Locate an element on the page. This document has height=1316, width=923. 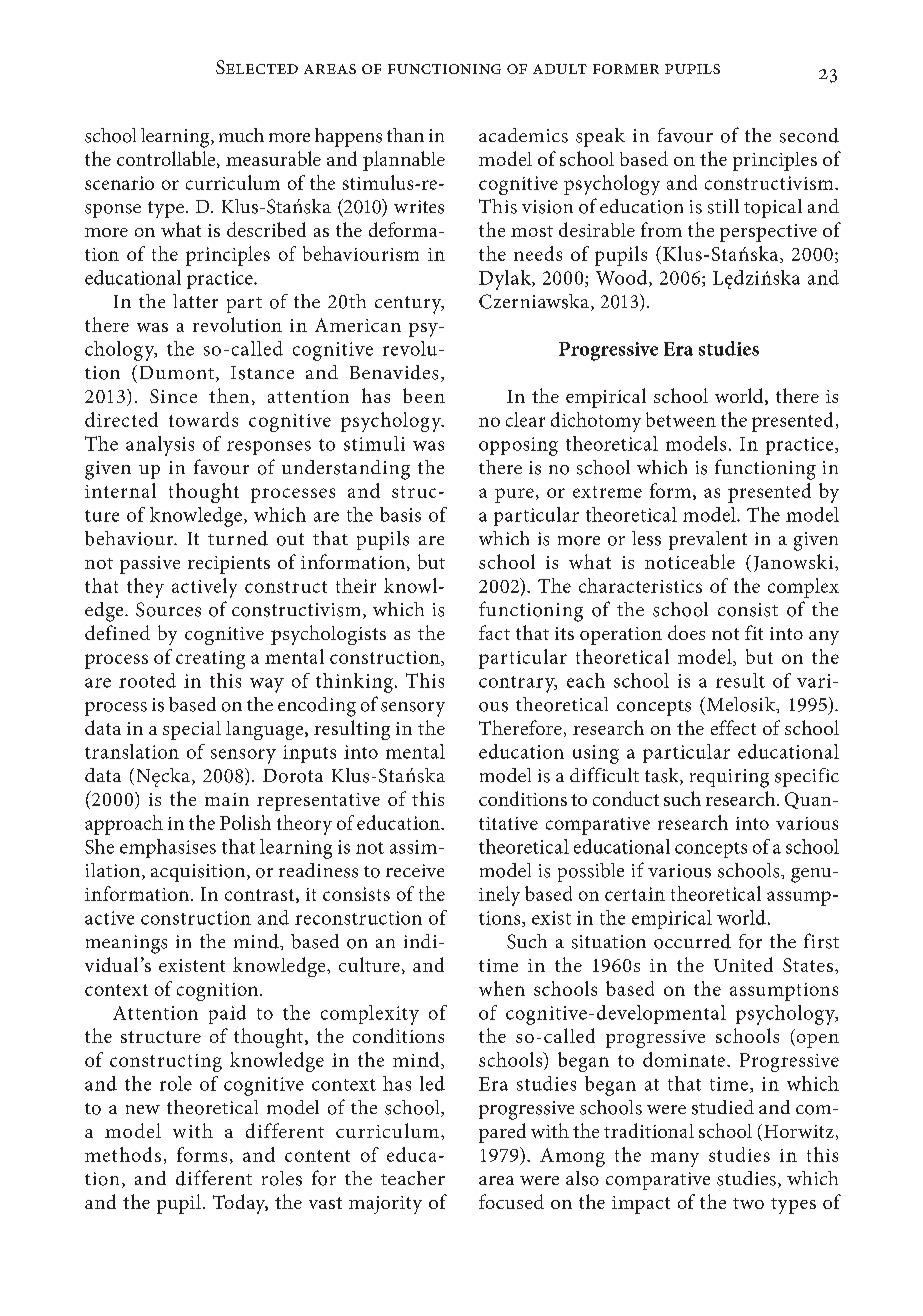
fit is located at coordinates (754, 632).
